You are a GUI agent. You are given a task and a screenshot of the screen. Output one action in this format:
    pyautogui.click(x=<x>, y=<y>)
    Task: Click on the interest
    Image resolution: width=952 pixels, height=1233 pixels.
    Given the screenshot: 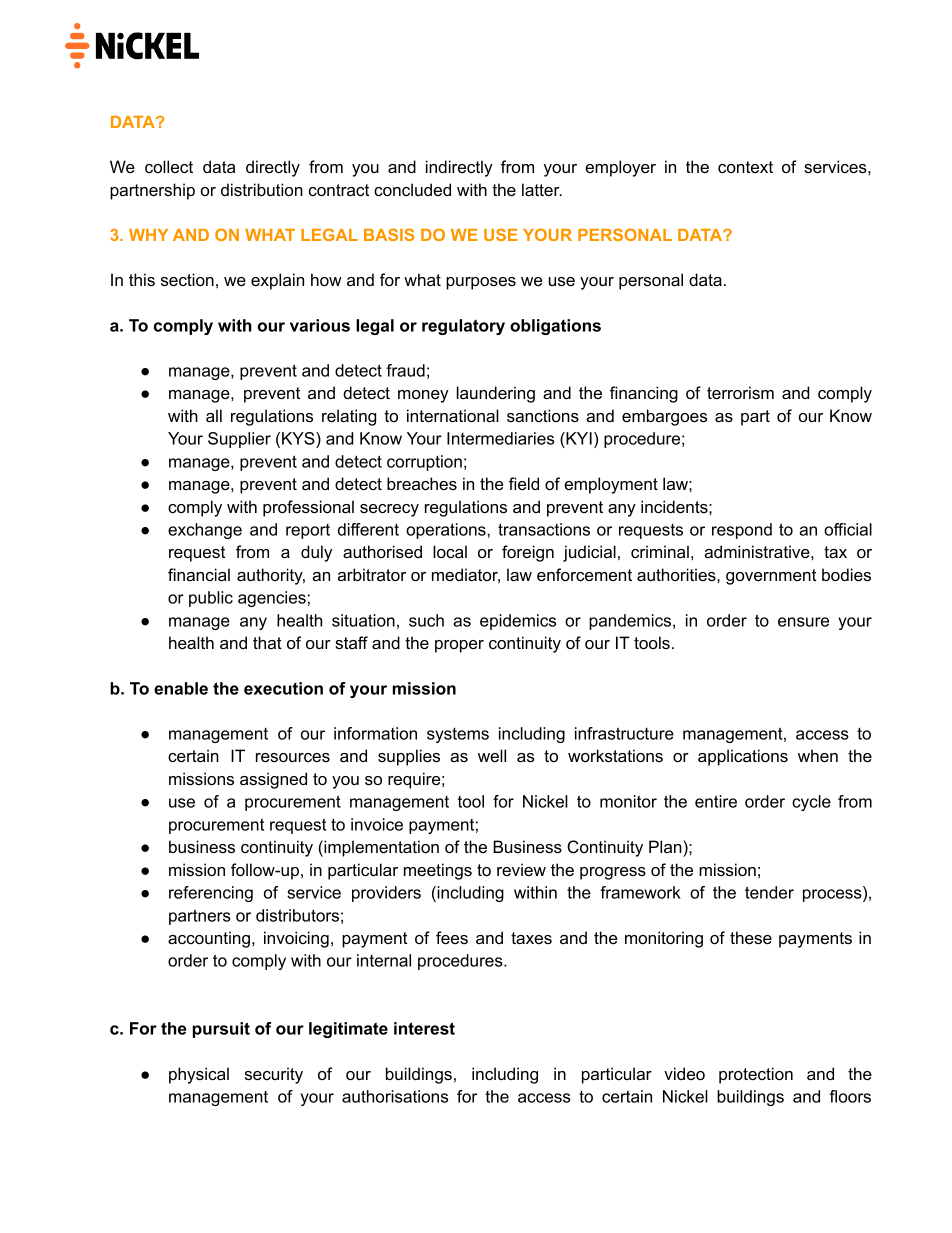 What is the action you would take?
    pyautogui.click(x=424, y=1028)
